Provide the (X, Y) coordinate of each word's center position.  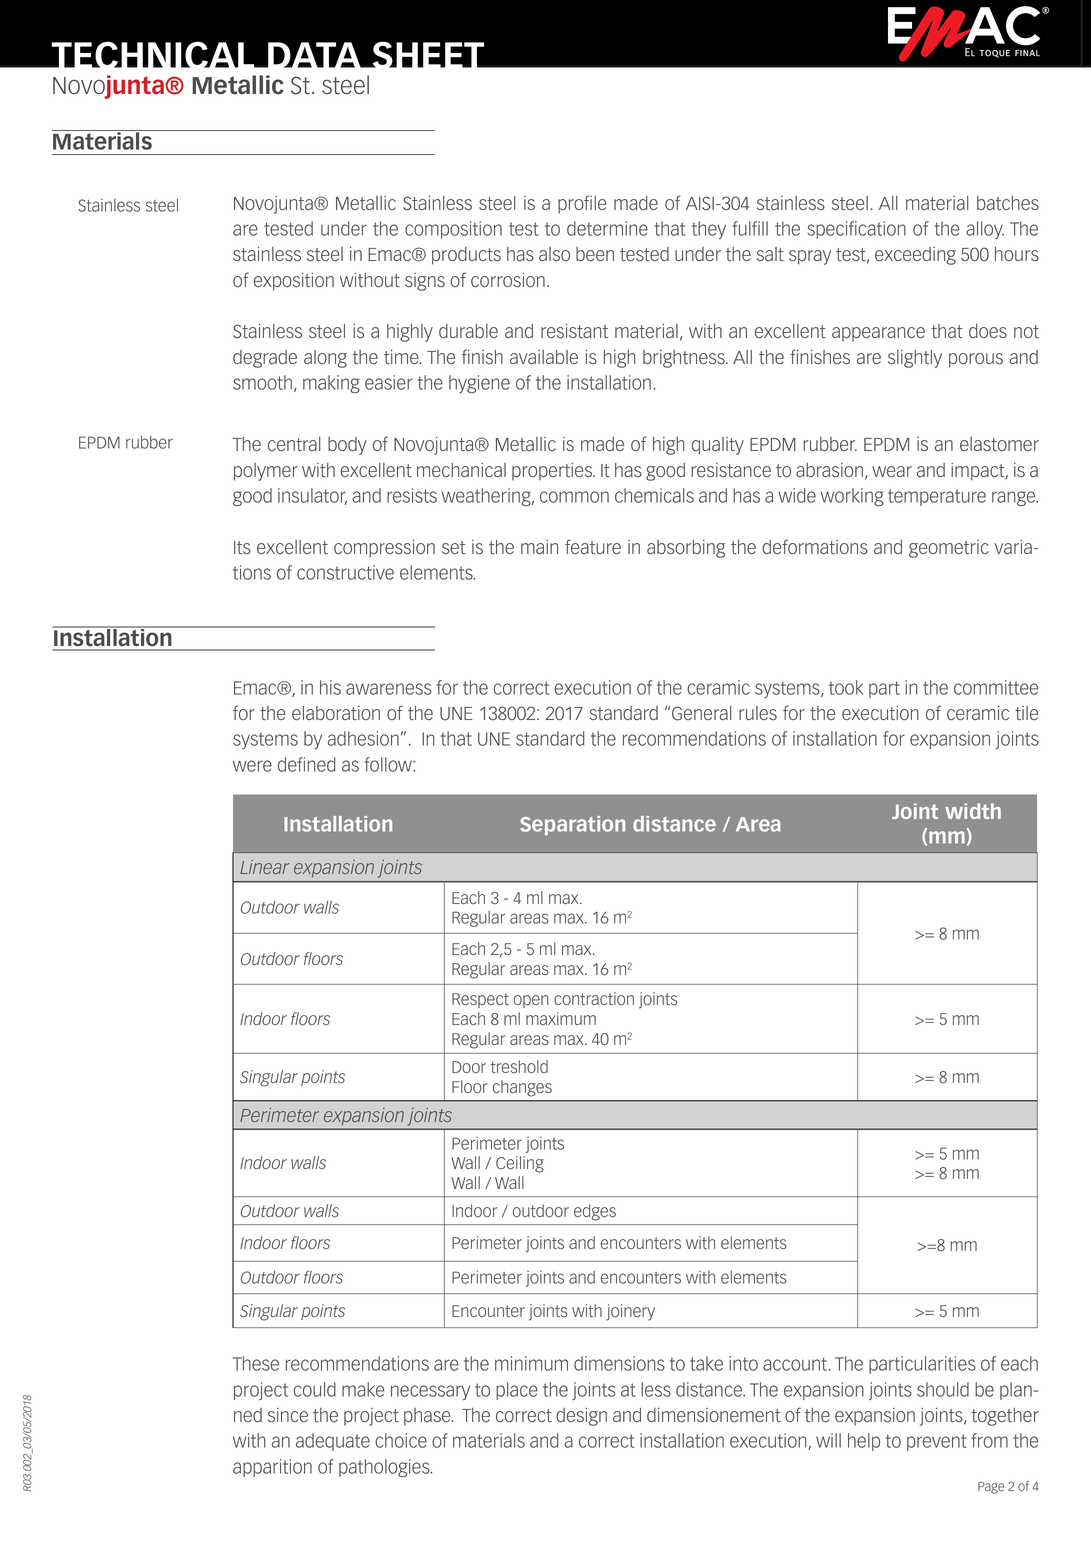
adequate (333, 1442)
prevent (937, 1442)
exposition (294, 282)
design (581, 1417)
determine (607, 228)
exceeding (915, 256)
